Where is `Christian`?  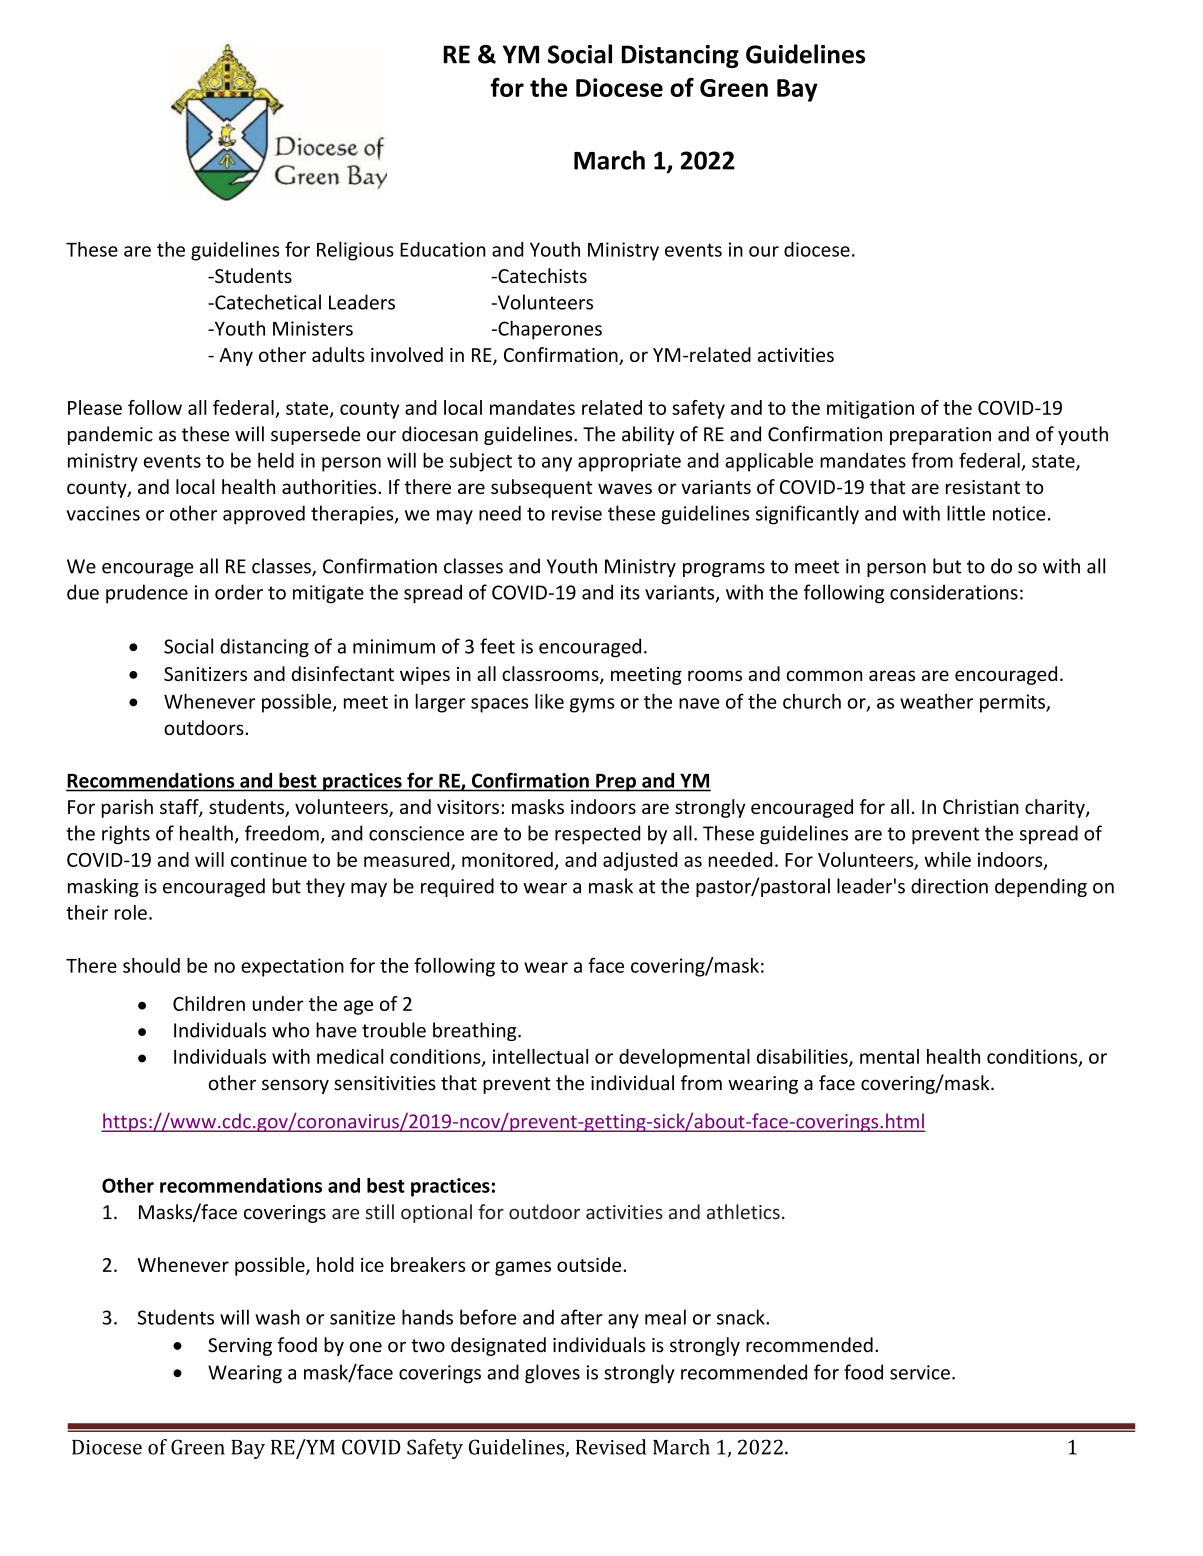 Christian is located at coordinates (981, 806).
